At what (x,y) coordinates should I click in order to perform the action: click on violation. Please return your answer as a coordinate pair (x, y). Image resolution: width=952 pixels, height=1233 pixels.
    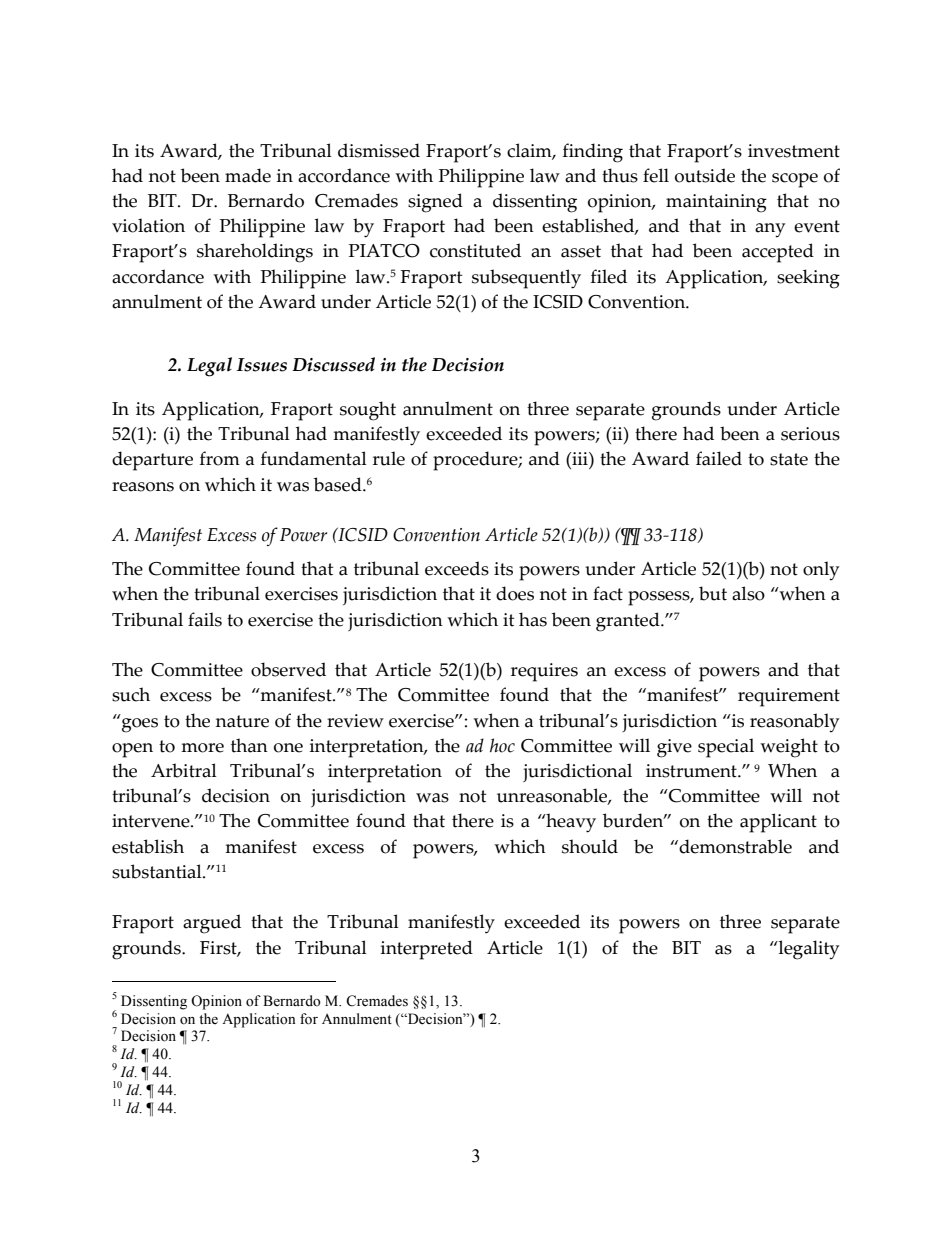
    Looking at the image, I should click on (148, 225).
